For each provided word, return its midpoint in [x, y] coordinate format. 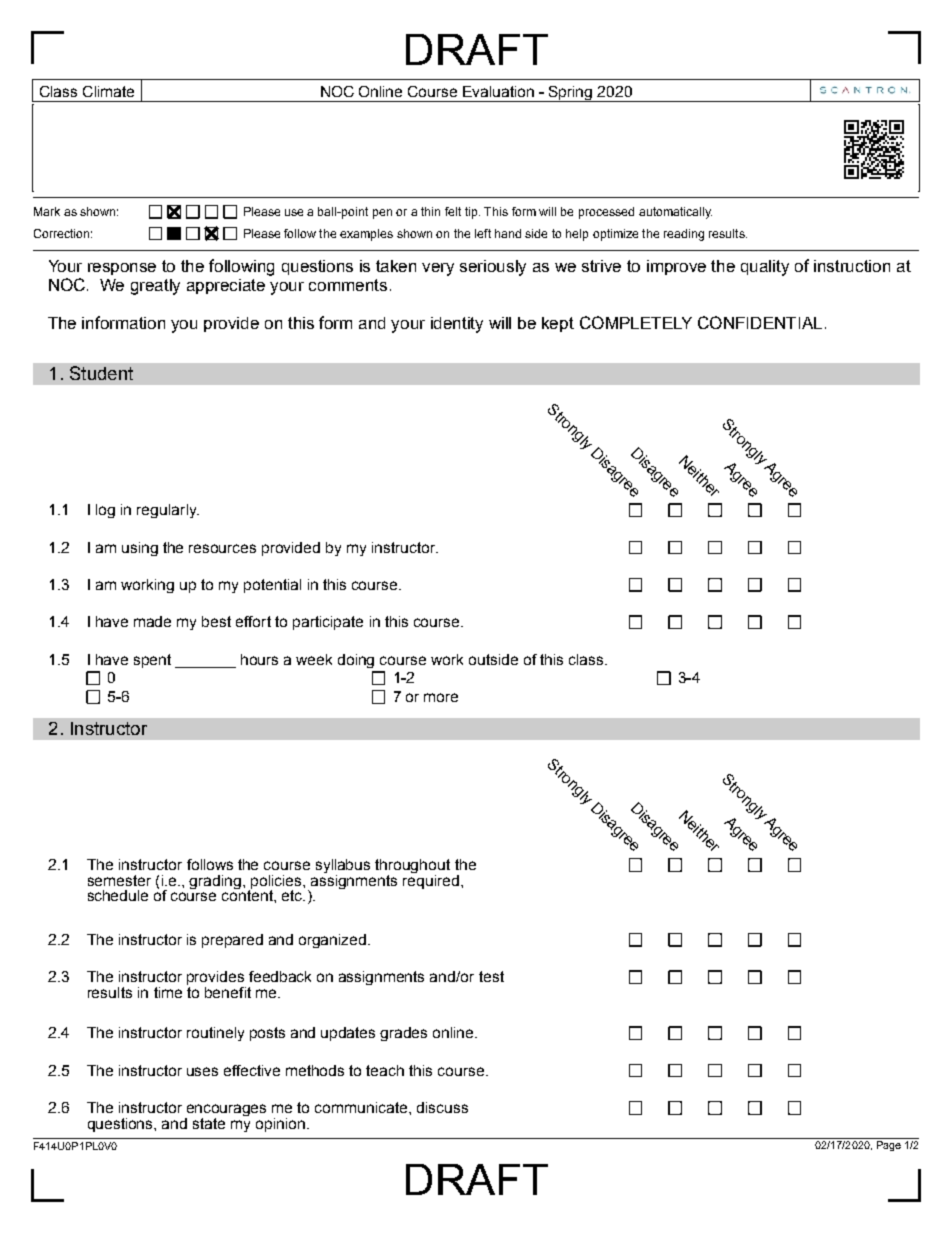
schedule [118, 895]
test [491, 976]
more [441, 697]
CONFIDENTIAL [760, 322]
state [209, 1123]
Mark [47, 211]
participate [328, 623]
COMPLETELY [636, 322]
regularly [168, 511]
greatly [155, 287]
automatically [675, 213]
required [431, 880]
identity [457, 325]
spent [152, 661]
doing [356, 661]
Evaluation [498, 91]
